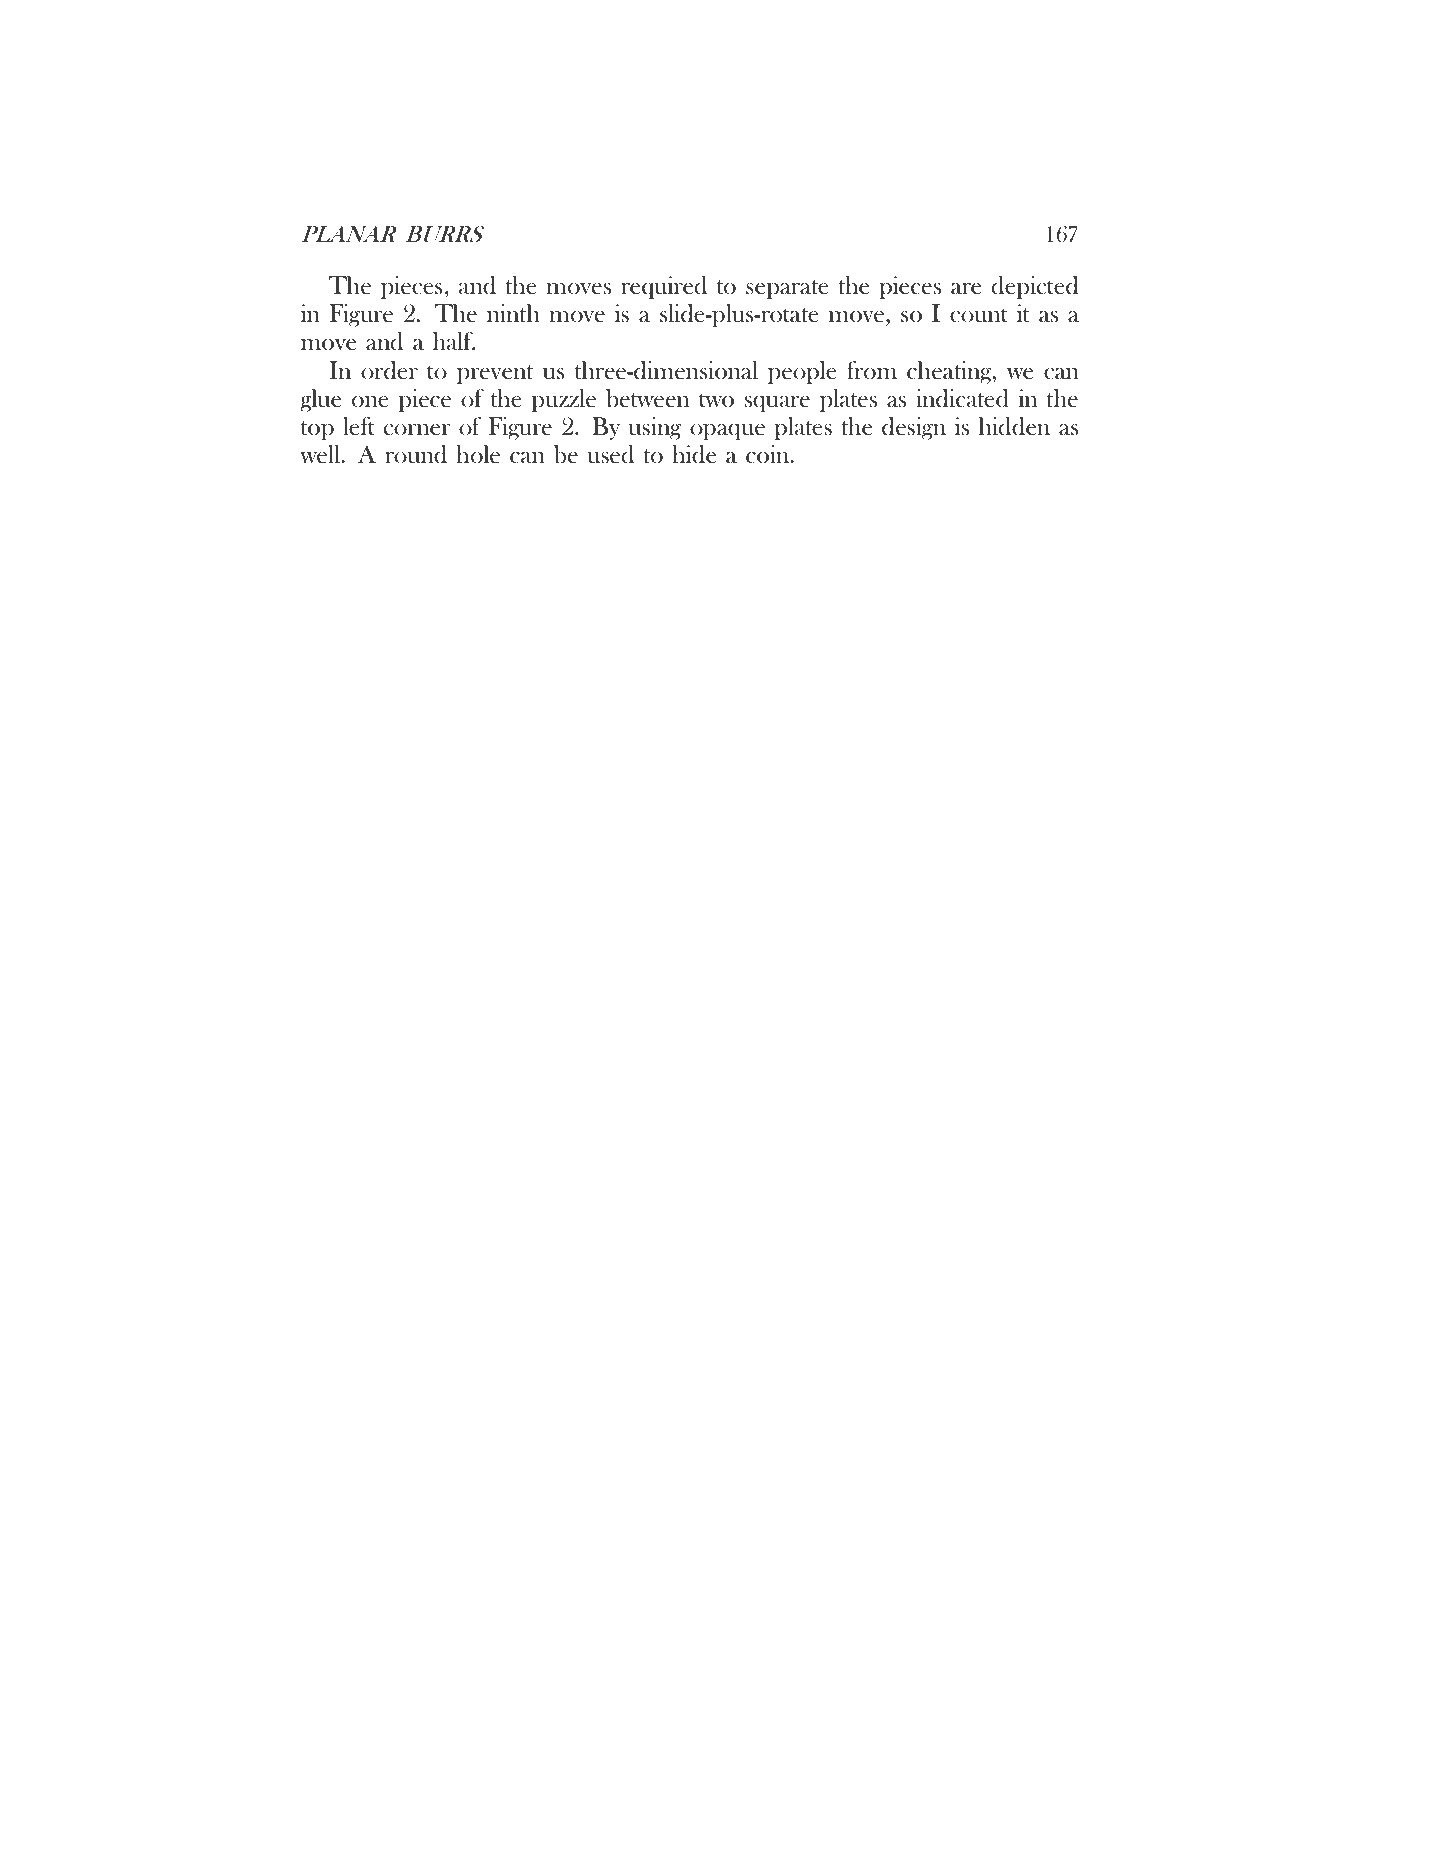  Describe the element at coordinates (802, 372) in the page. I see `people` at that location.
